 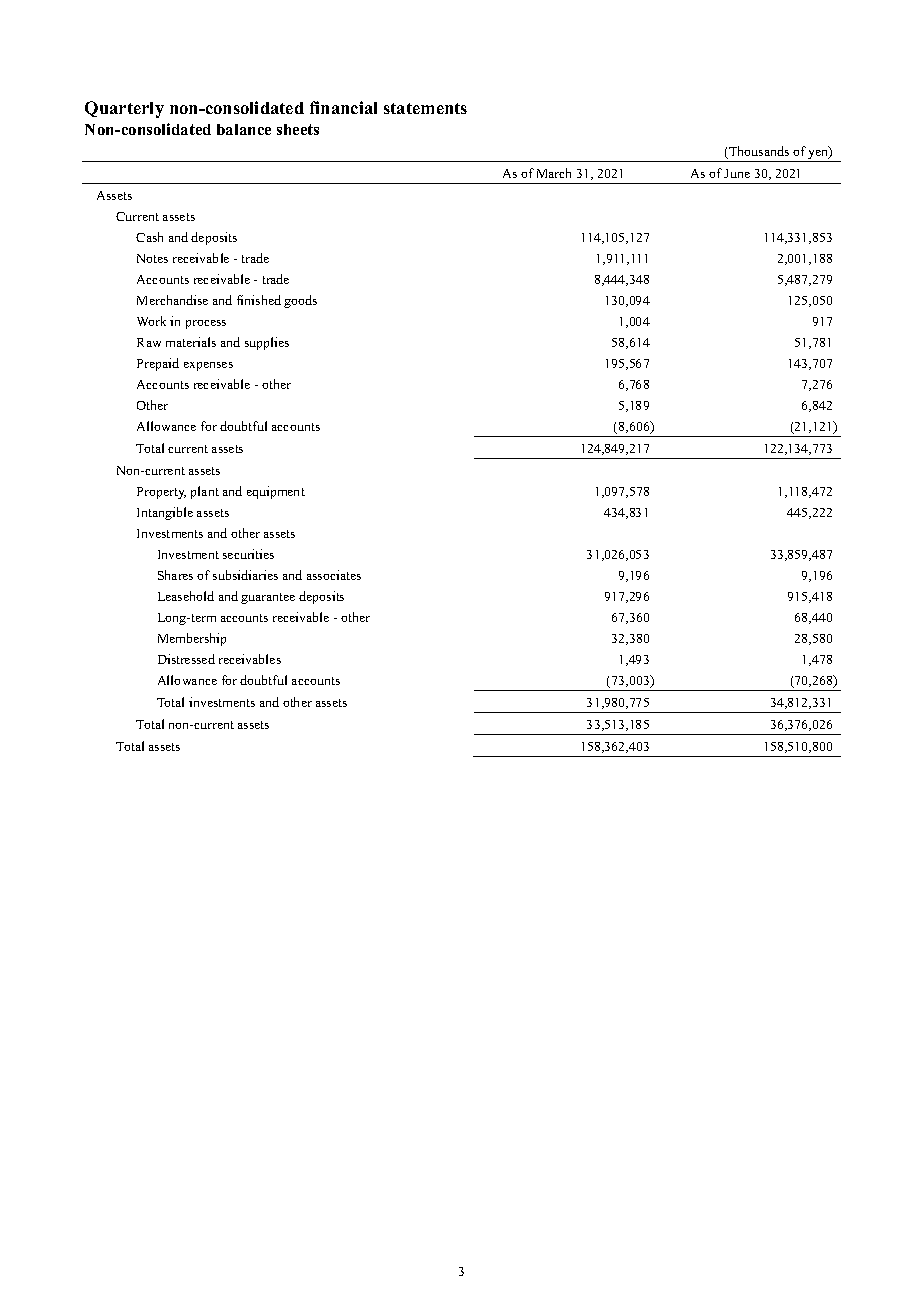 What do you see at coordinates (244, 129) in the screenshot?
I see `balance` at bounding box center [244, 129].
